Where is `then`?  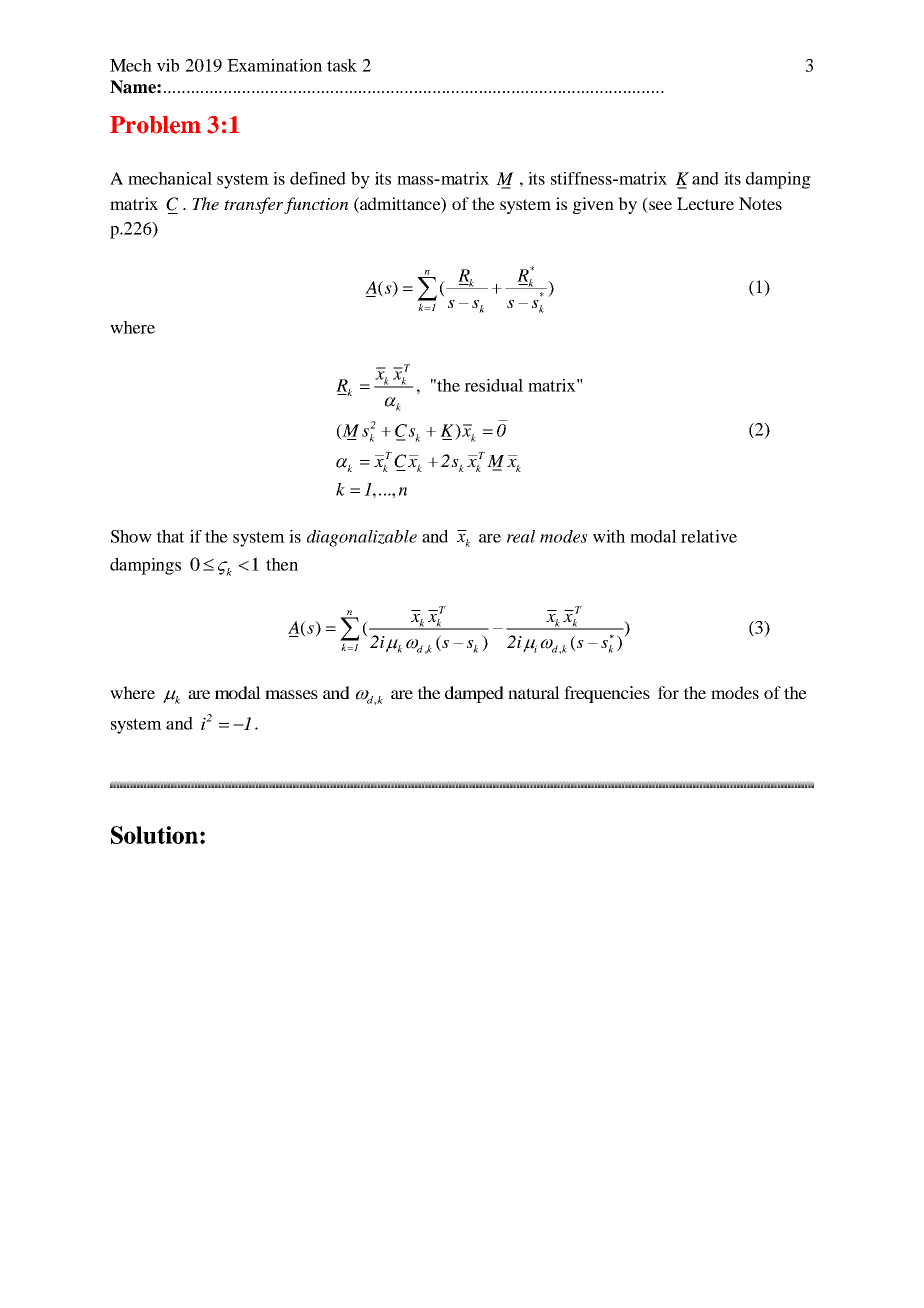 then is located at coordinates (282, 564).
